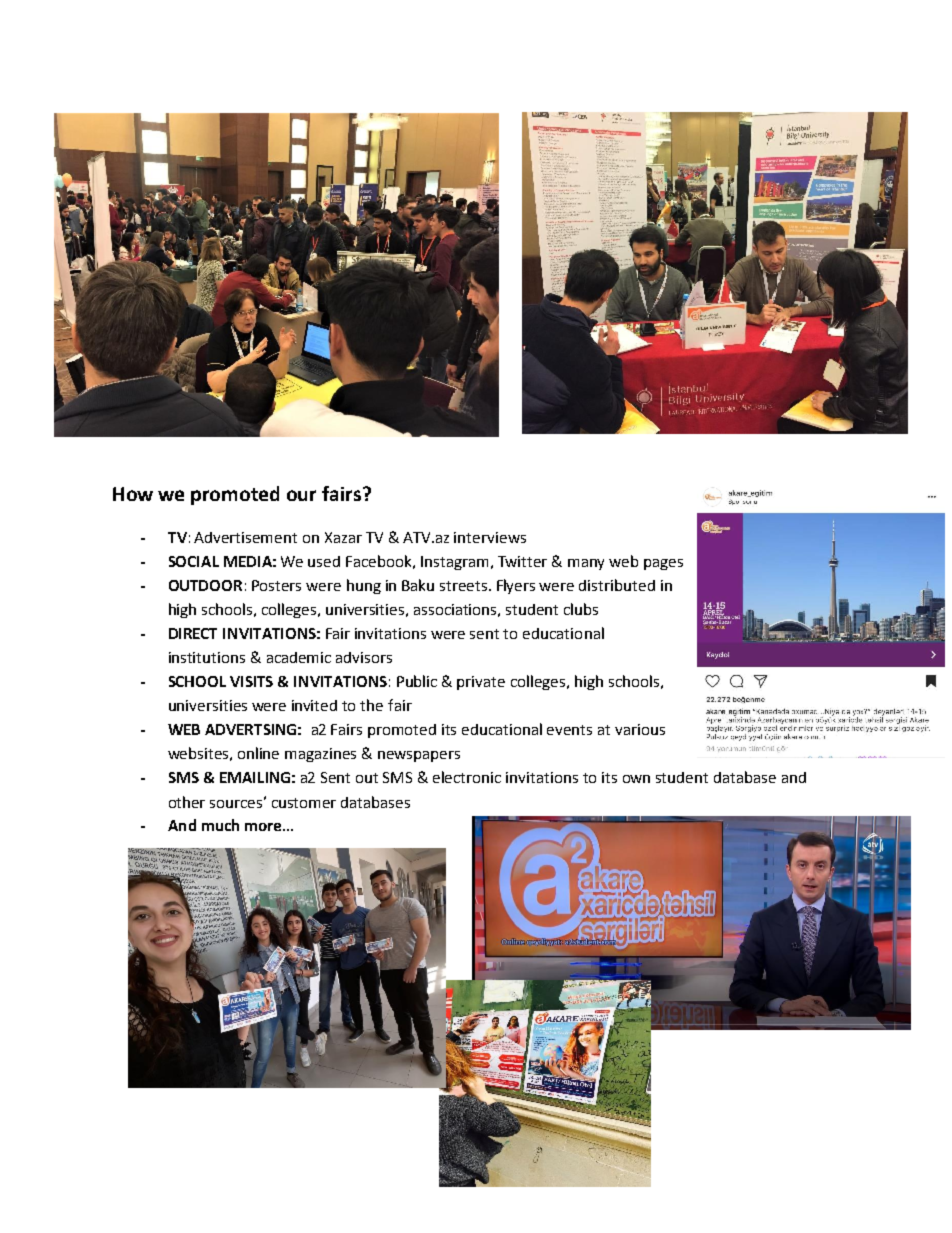  Describe the element at coordinates (581, 609) in the document. I see `clubs` at that location.
